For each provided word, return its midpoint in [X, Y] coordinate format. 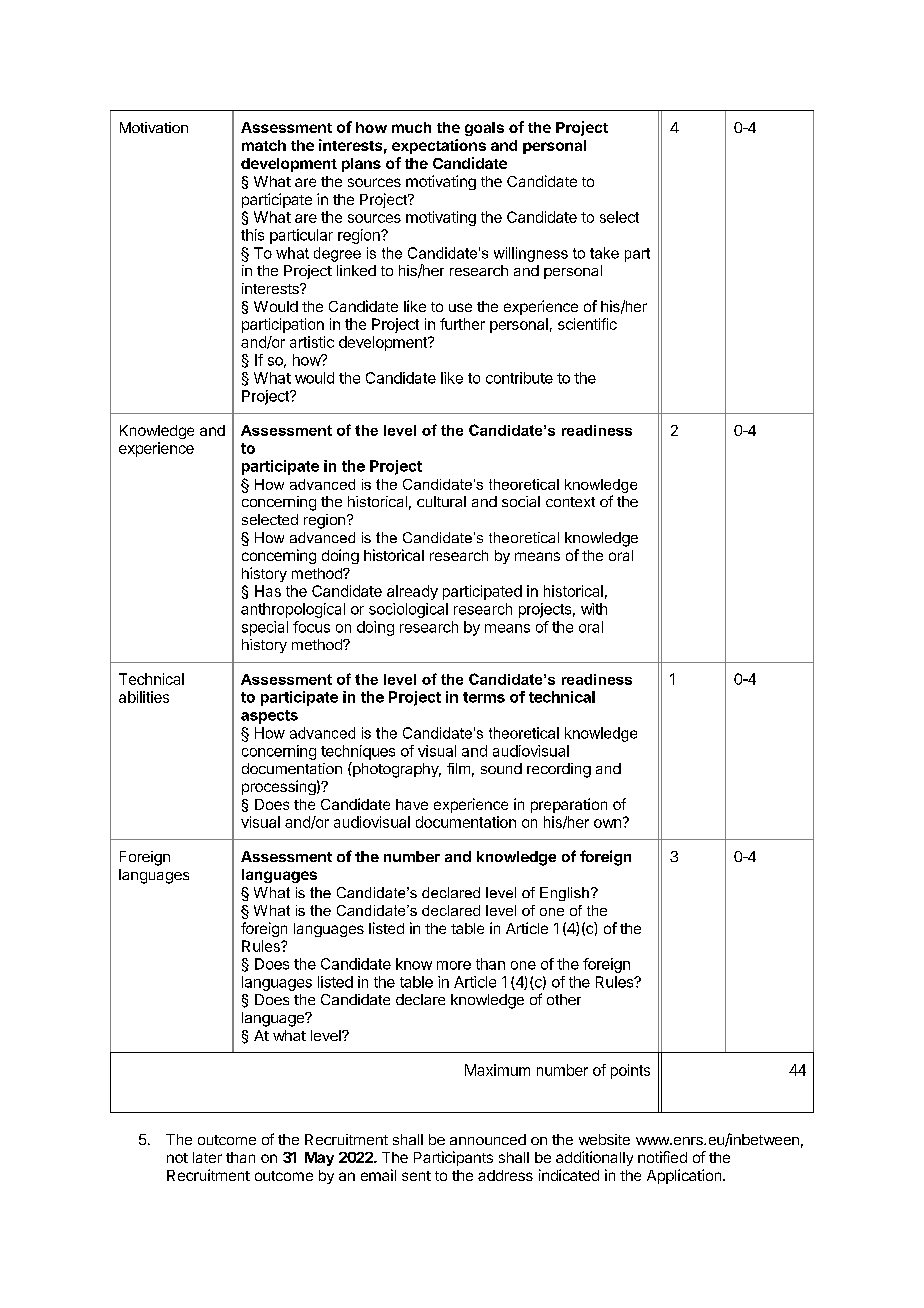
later [207, 1157]
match [264, 145]
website [604, 1139]
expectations [439, 146]
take [604, 253]
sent [416, 1176]
